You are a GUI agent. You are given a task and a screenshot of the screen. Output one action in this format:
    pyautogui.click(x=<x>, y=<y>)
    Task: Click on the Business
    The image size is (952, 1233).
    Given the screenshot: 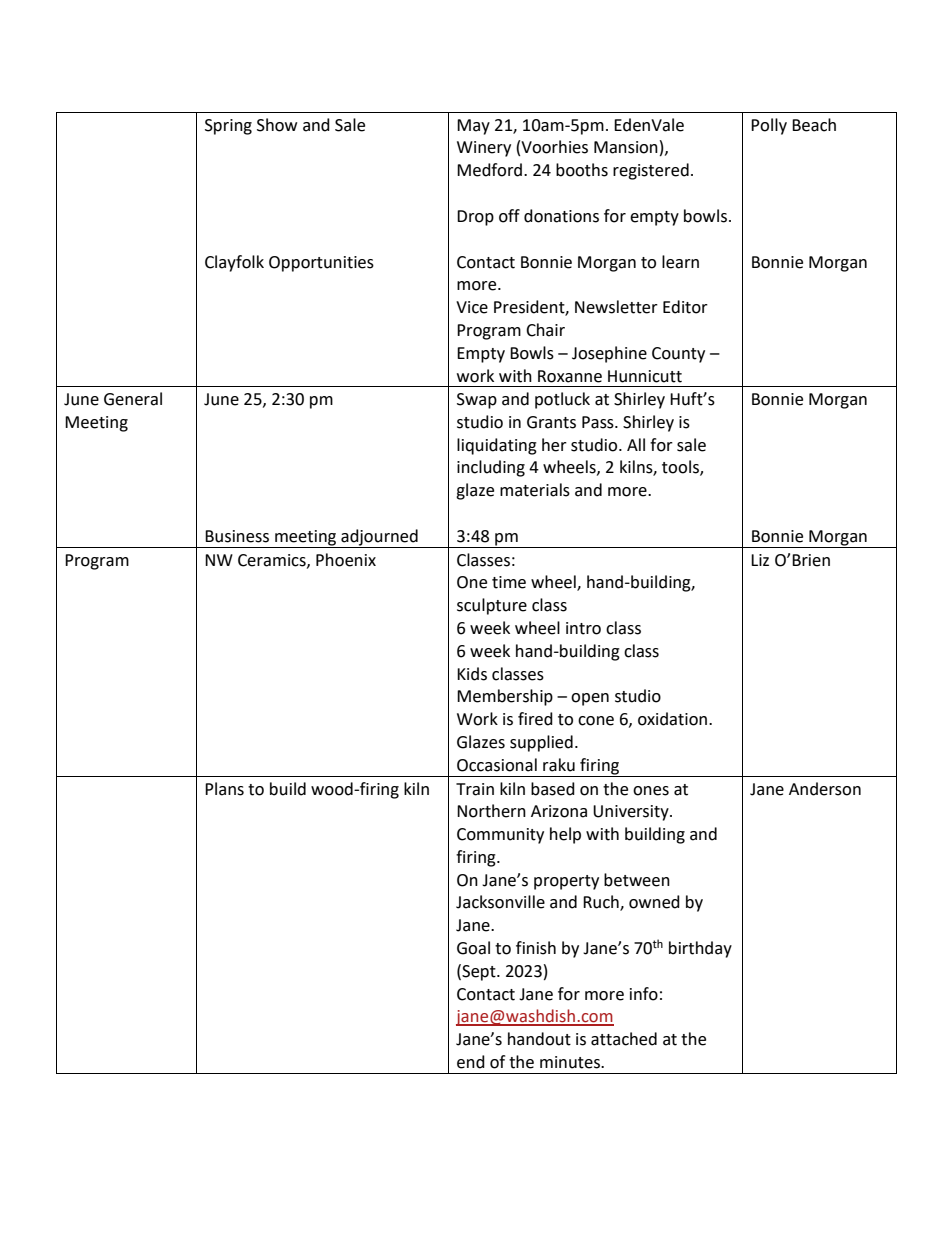 What is the action you would take?
    pyautogui.click(x=237, y=536)
